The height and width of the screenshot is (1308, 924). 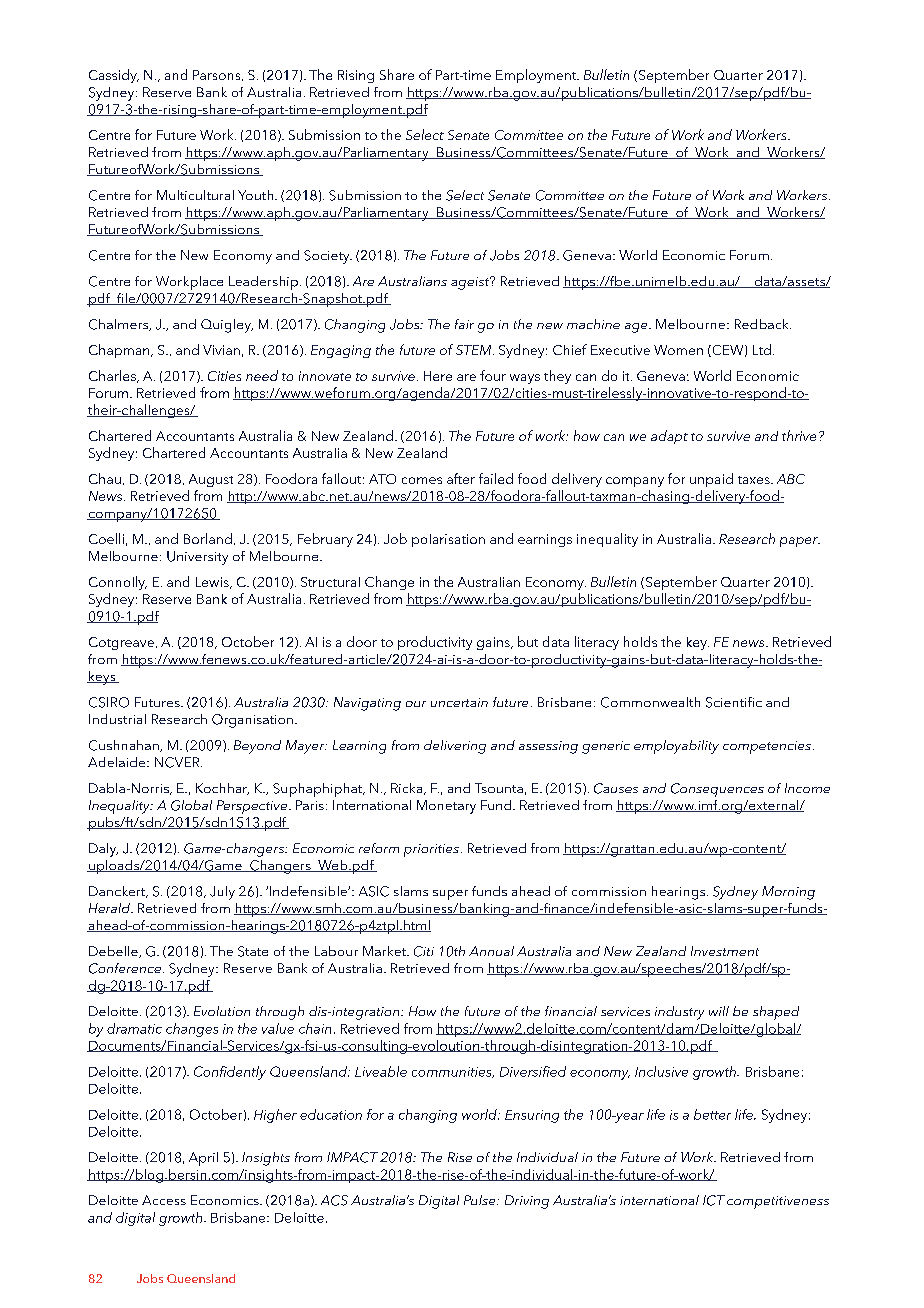 I want to click on ageist, so click(x=471, y=283).
